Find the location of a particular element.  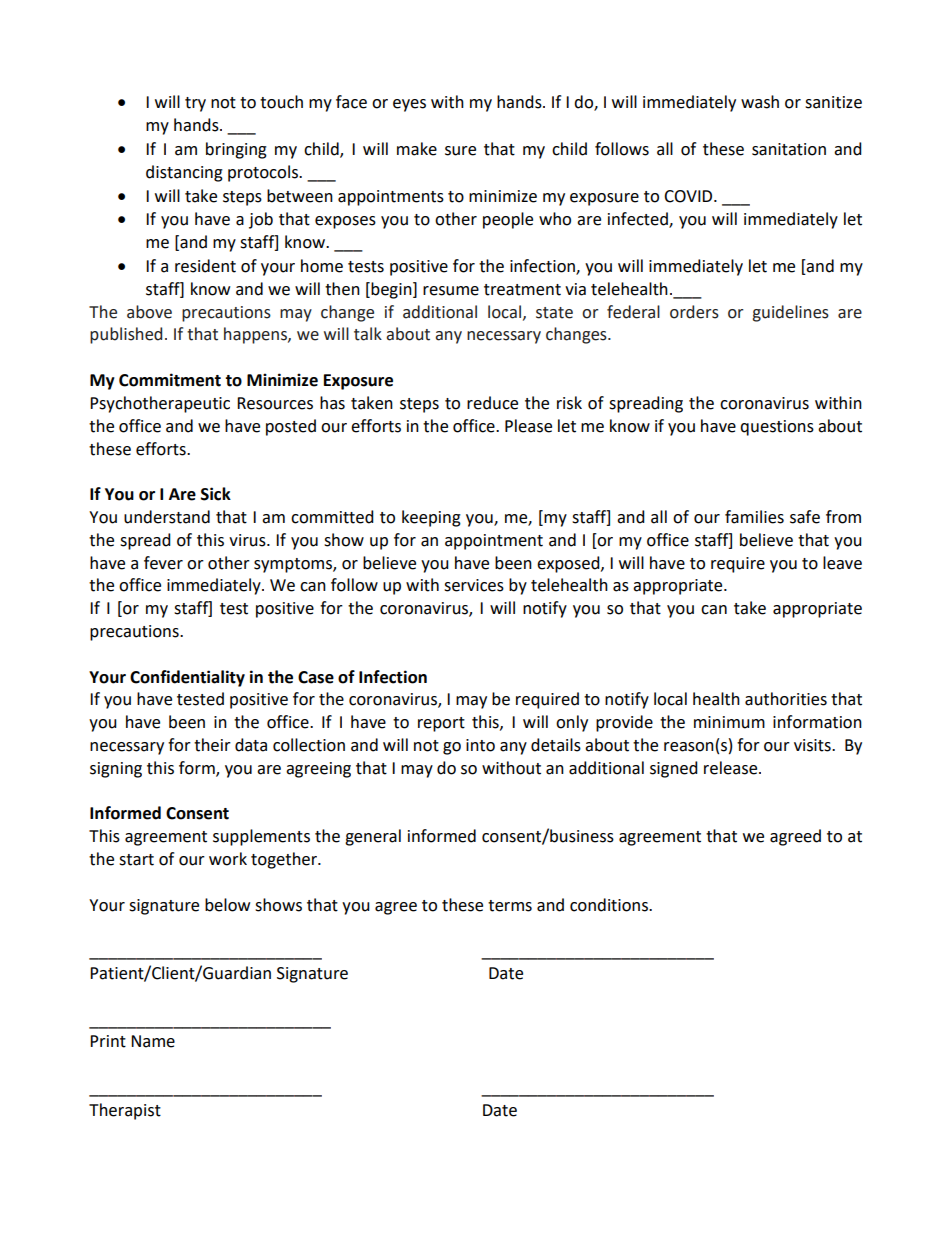

questions is located at coordinates (777, 428).
